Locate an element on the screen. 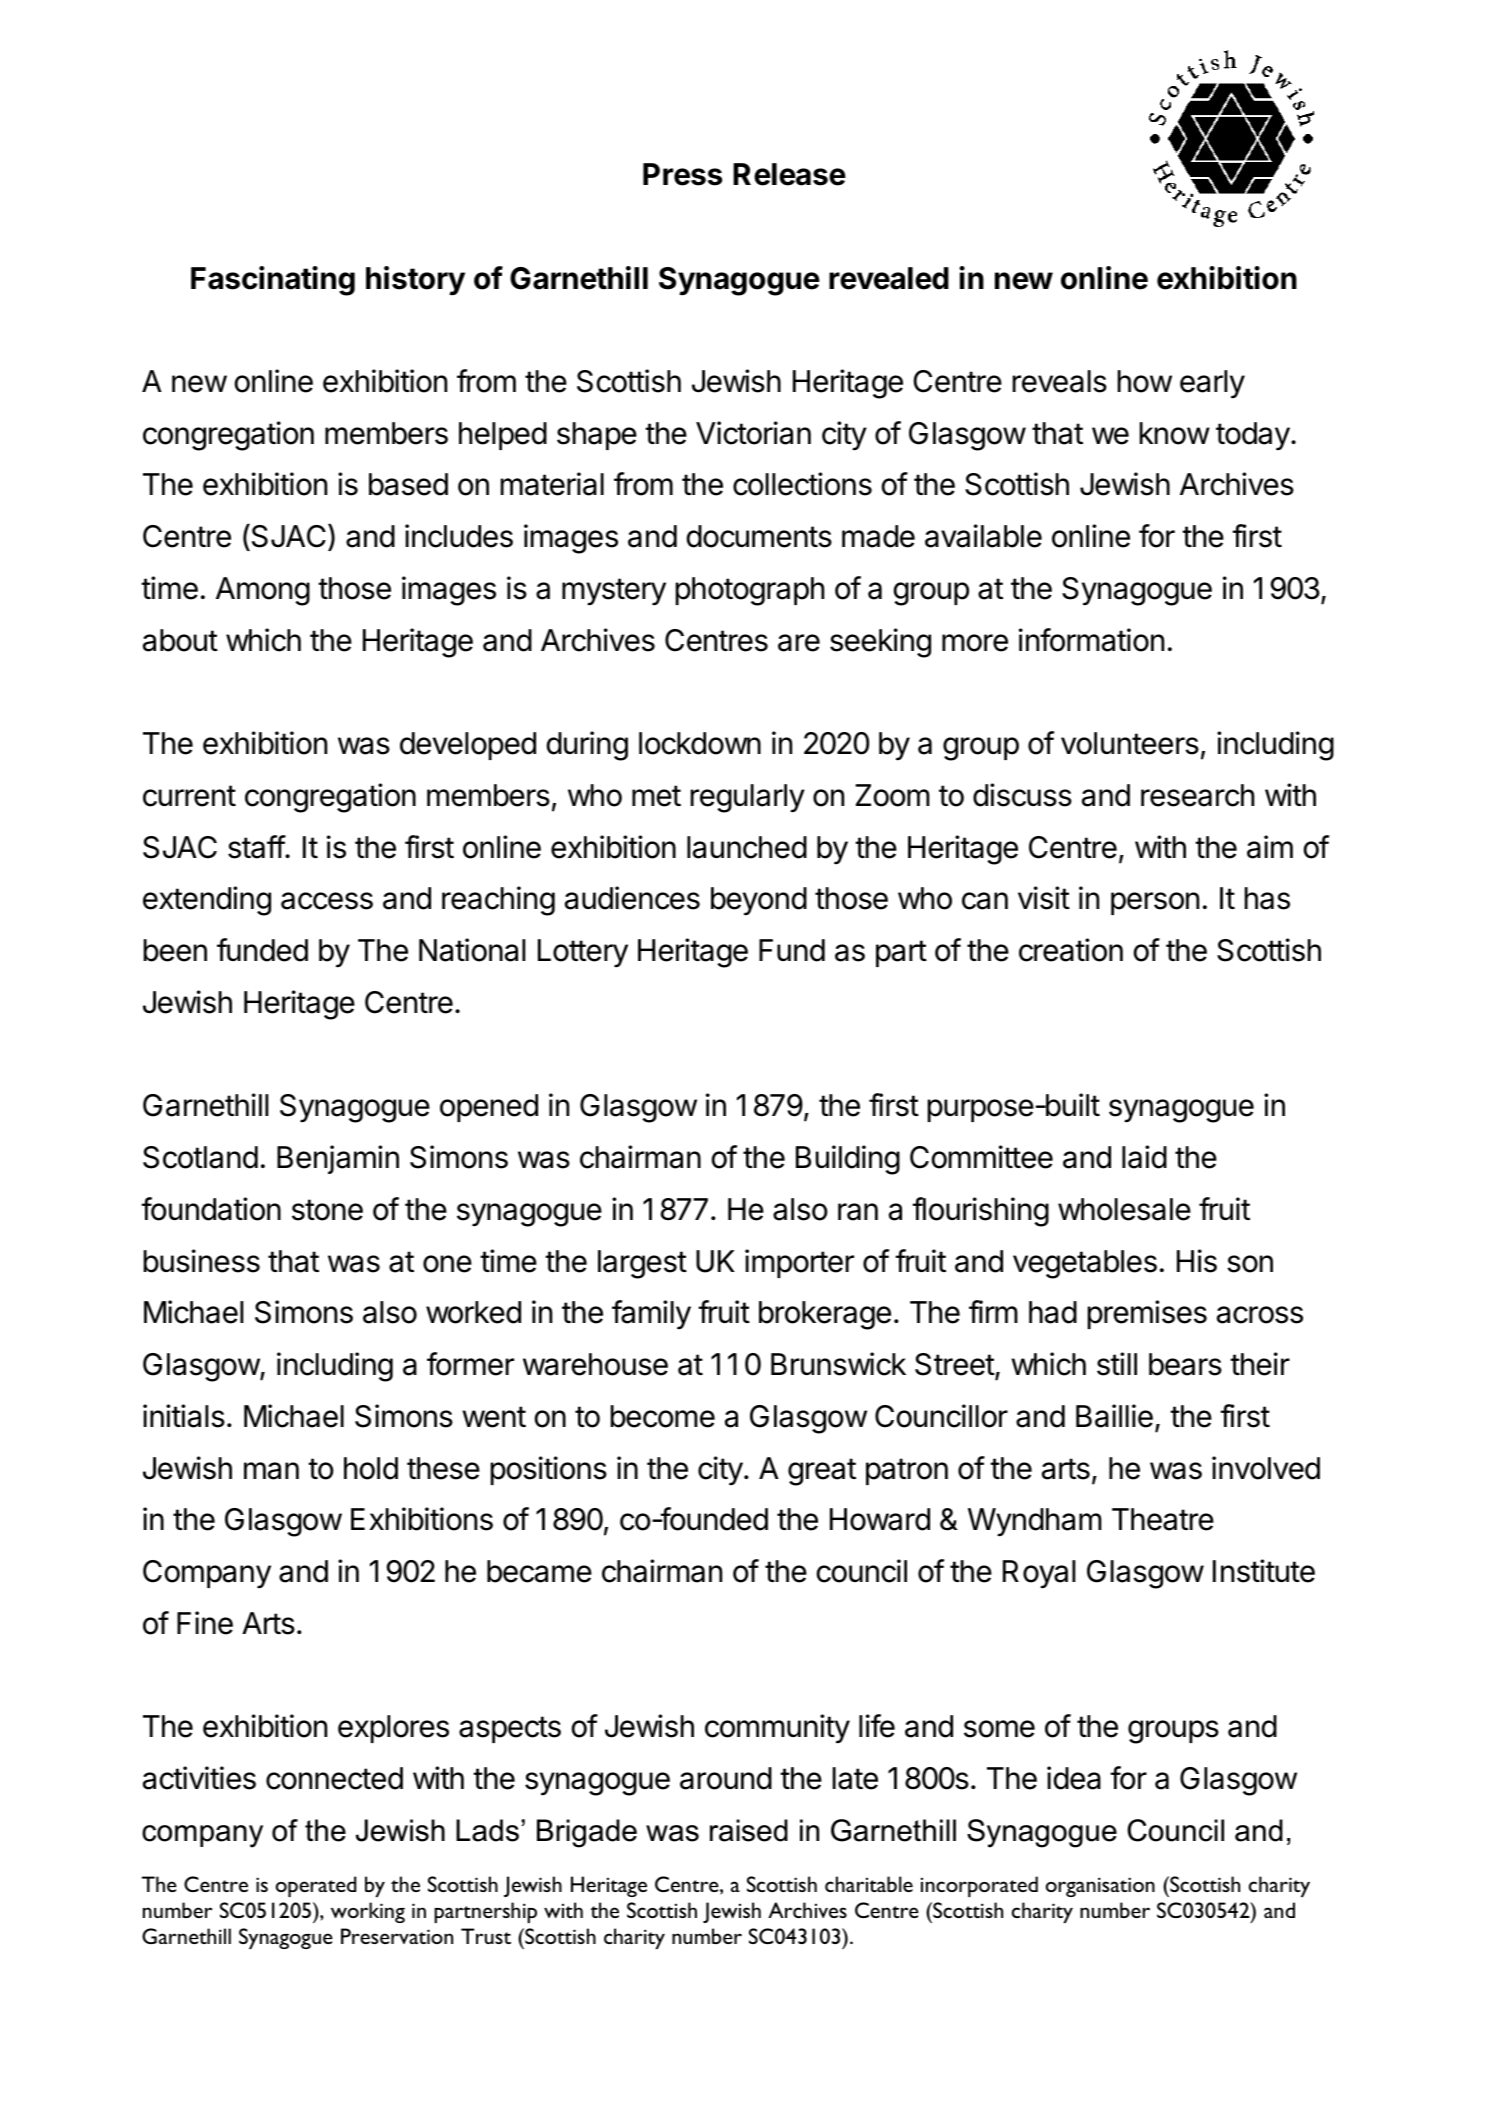 The width and height of the screenshot is (1487, 2104). Press is located at coordinates (682, 174).
